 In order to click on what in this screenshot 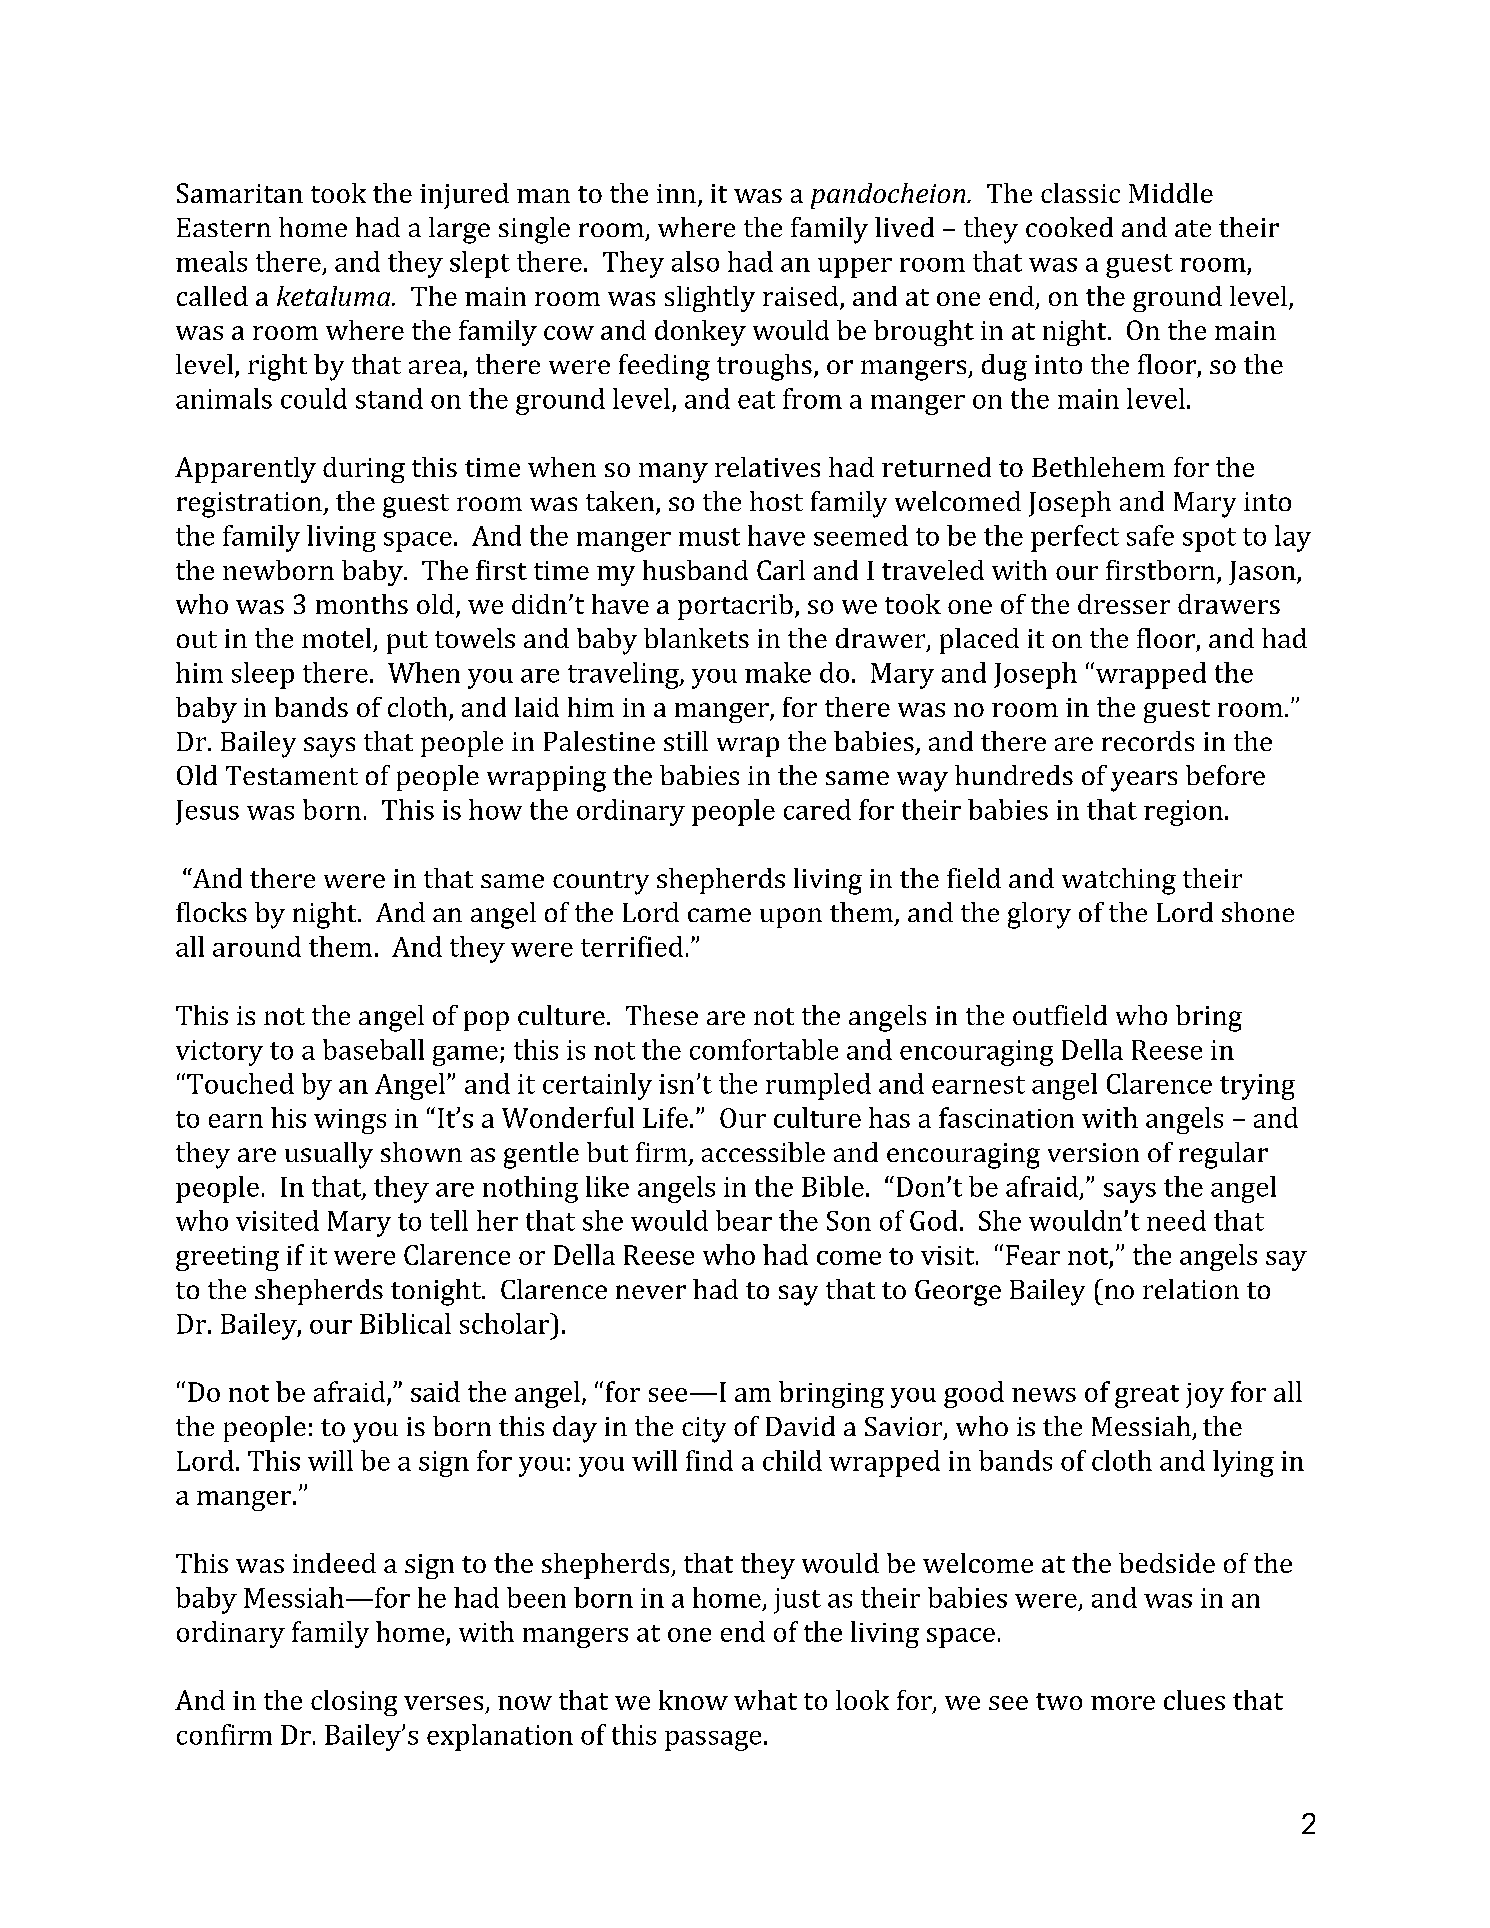, I will do `click(765, 1700)`.
